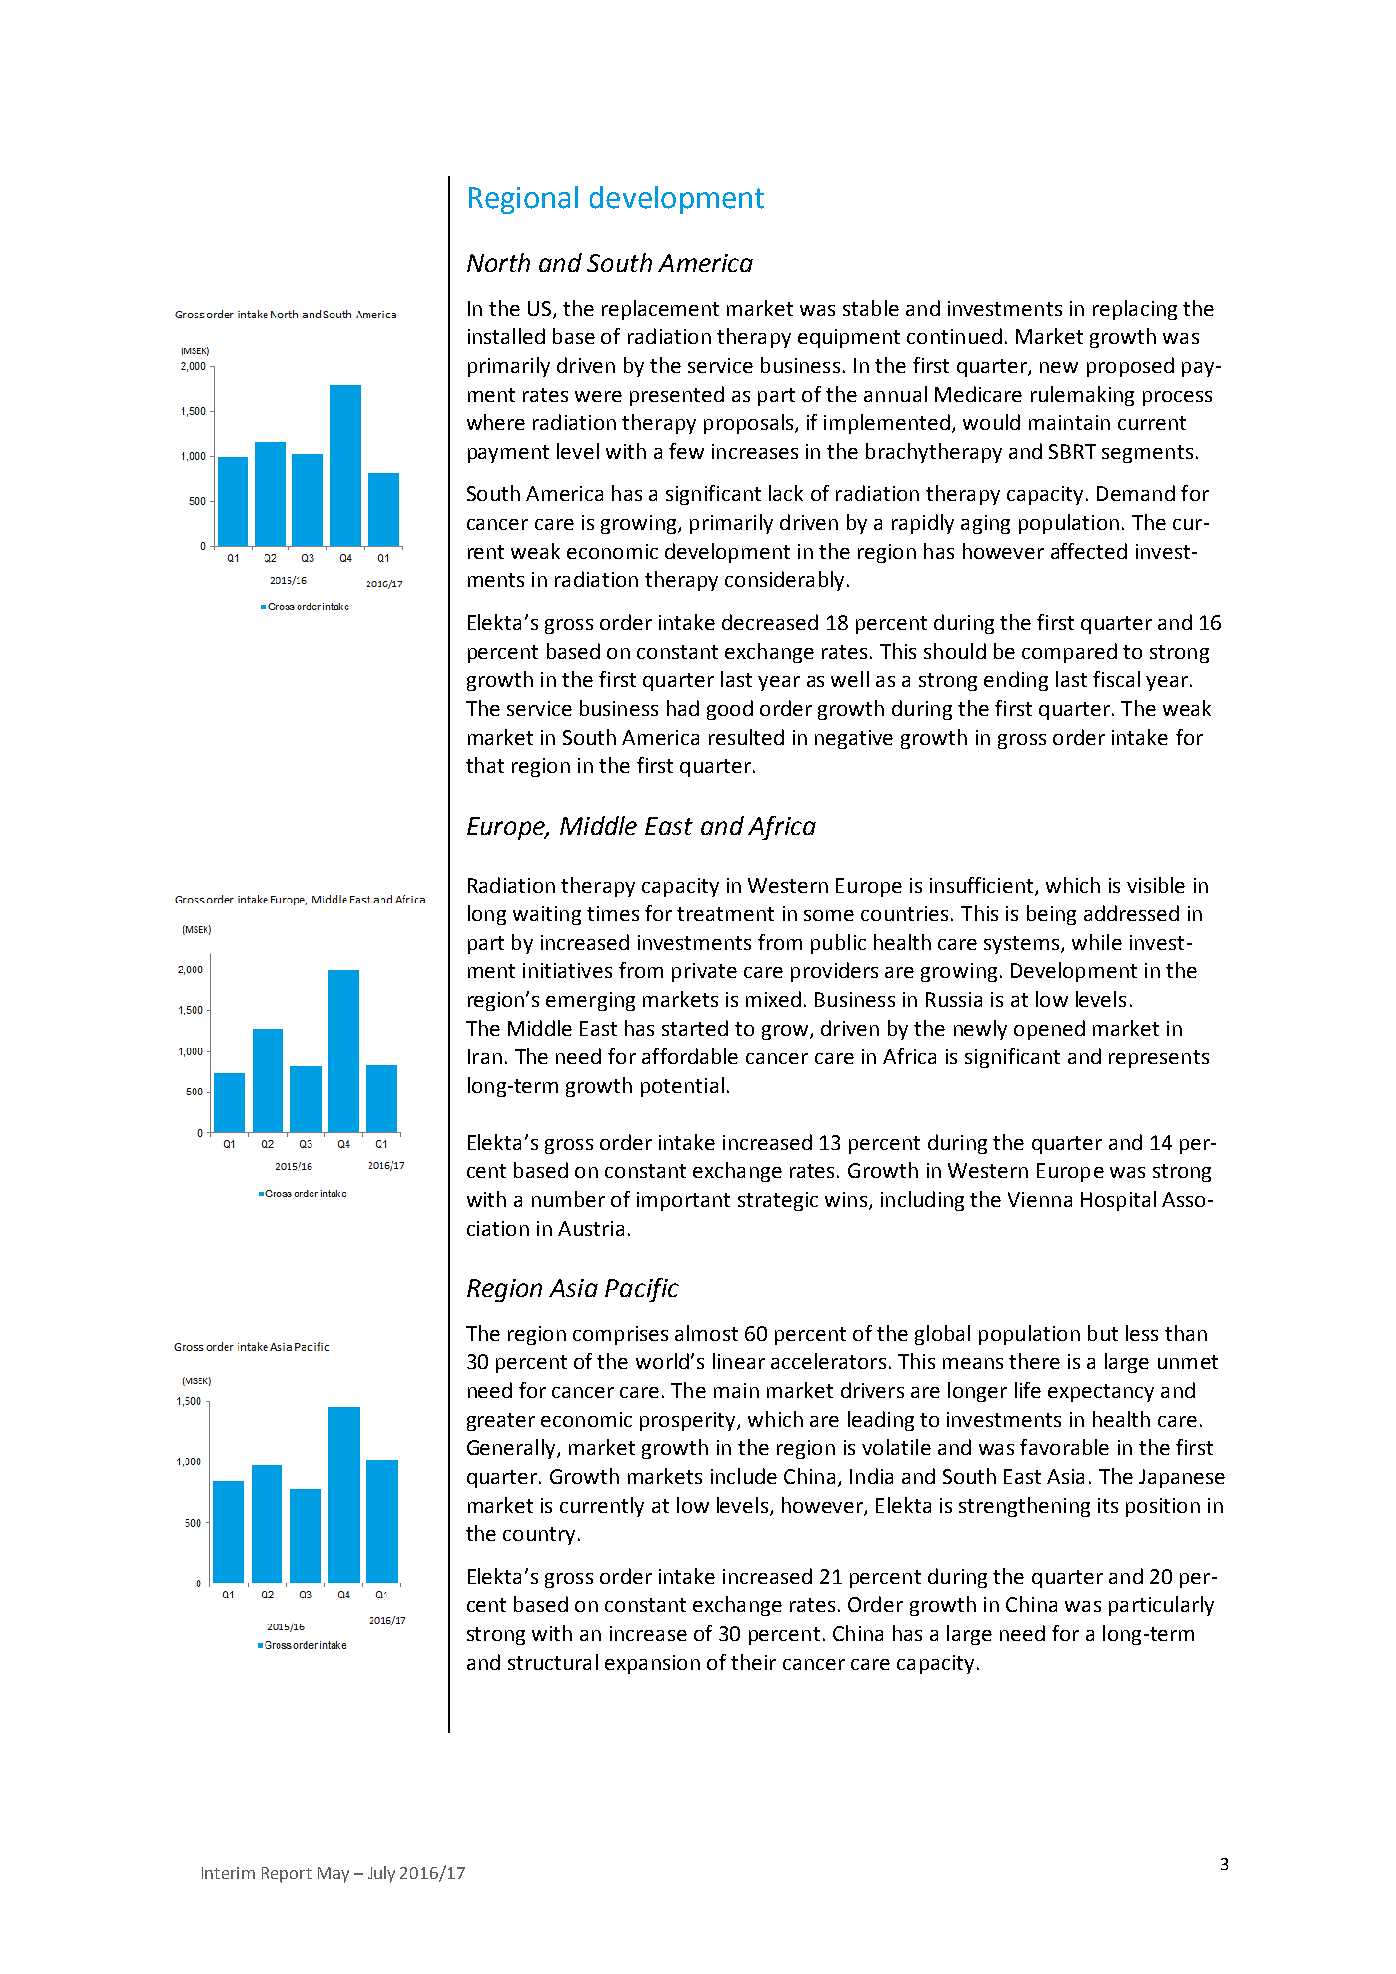 The image size is (1396, 1974). What do you see at coordinates (1156, 885) in the screenshot?
I see `visible` at bounding box center [1156, 885].
